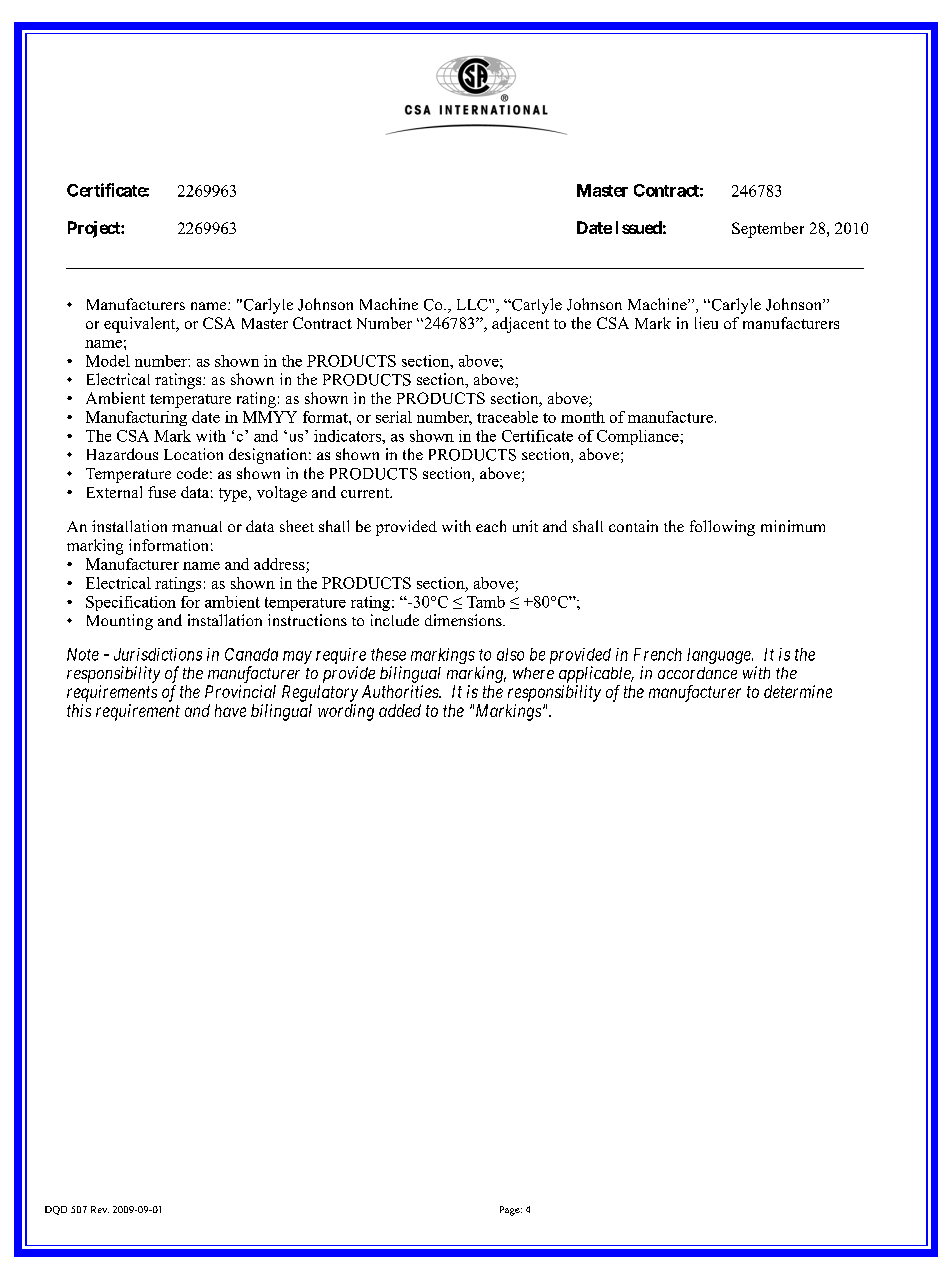 The width and height of the page is (952, 1281). What do you see at coordinates (400, 710) in the page?
I see `added` at bounding box center [400, 710].
